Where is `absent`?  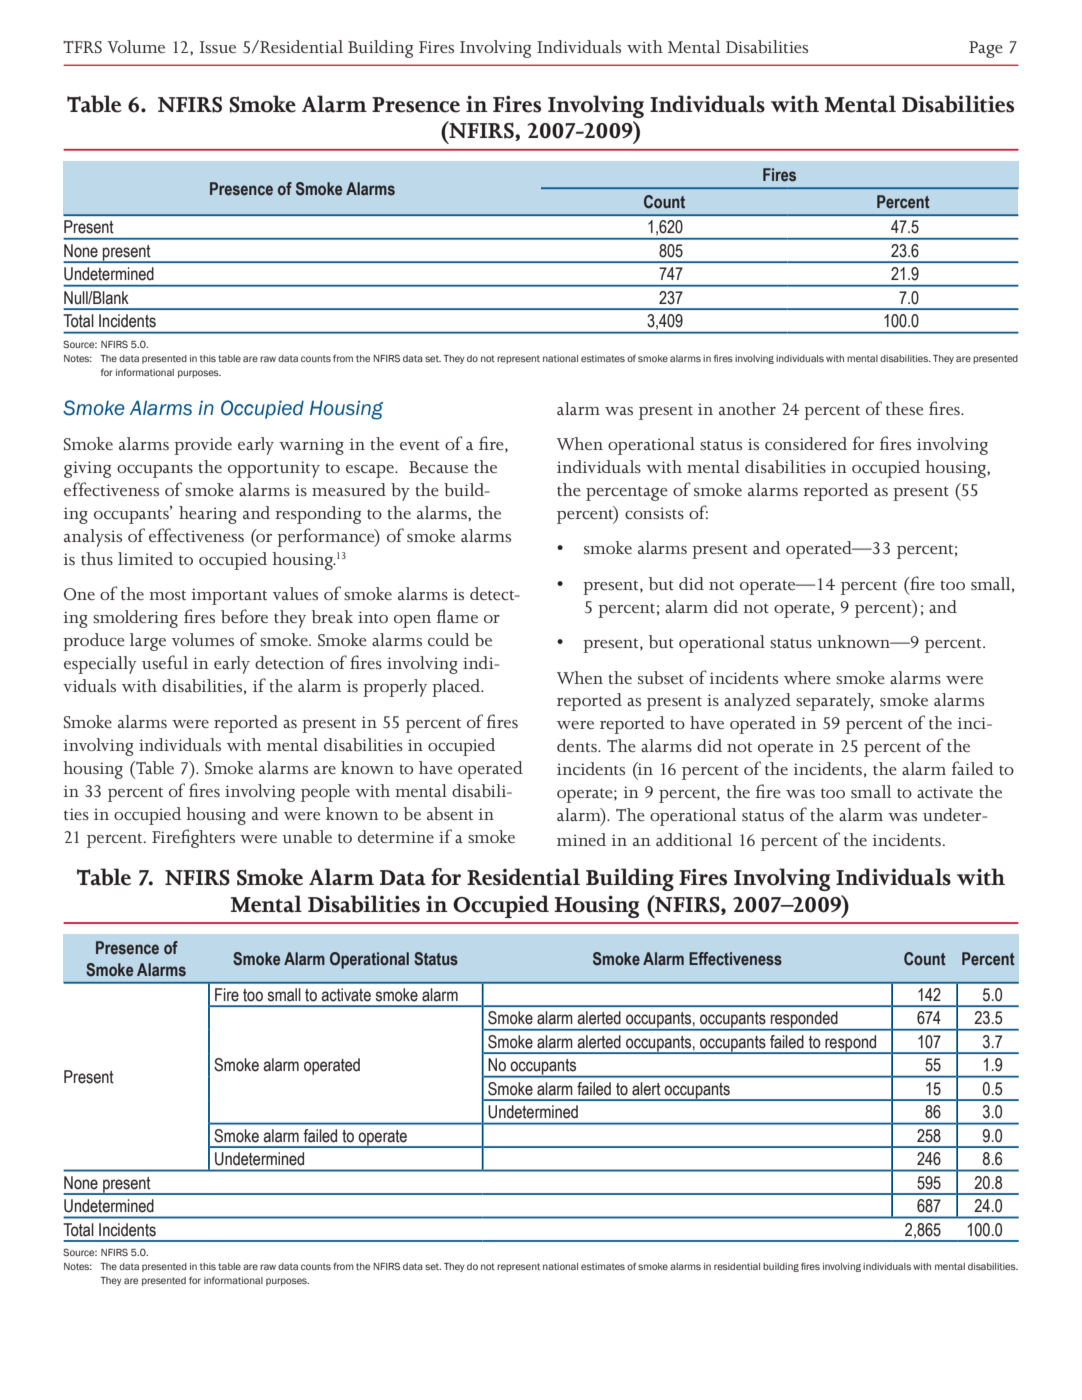
absent is located at coordinates (450, 814).
